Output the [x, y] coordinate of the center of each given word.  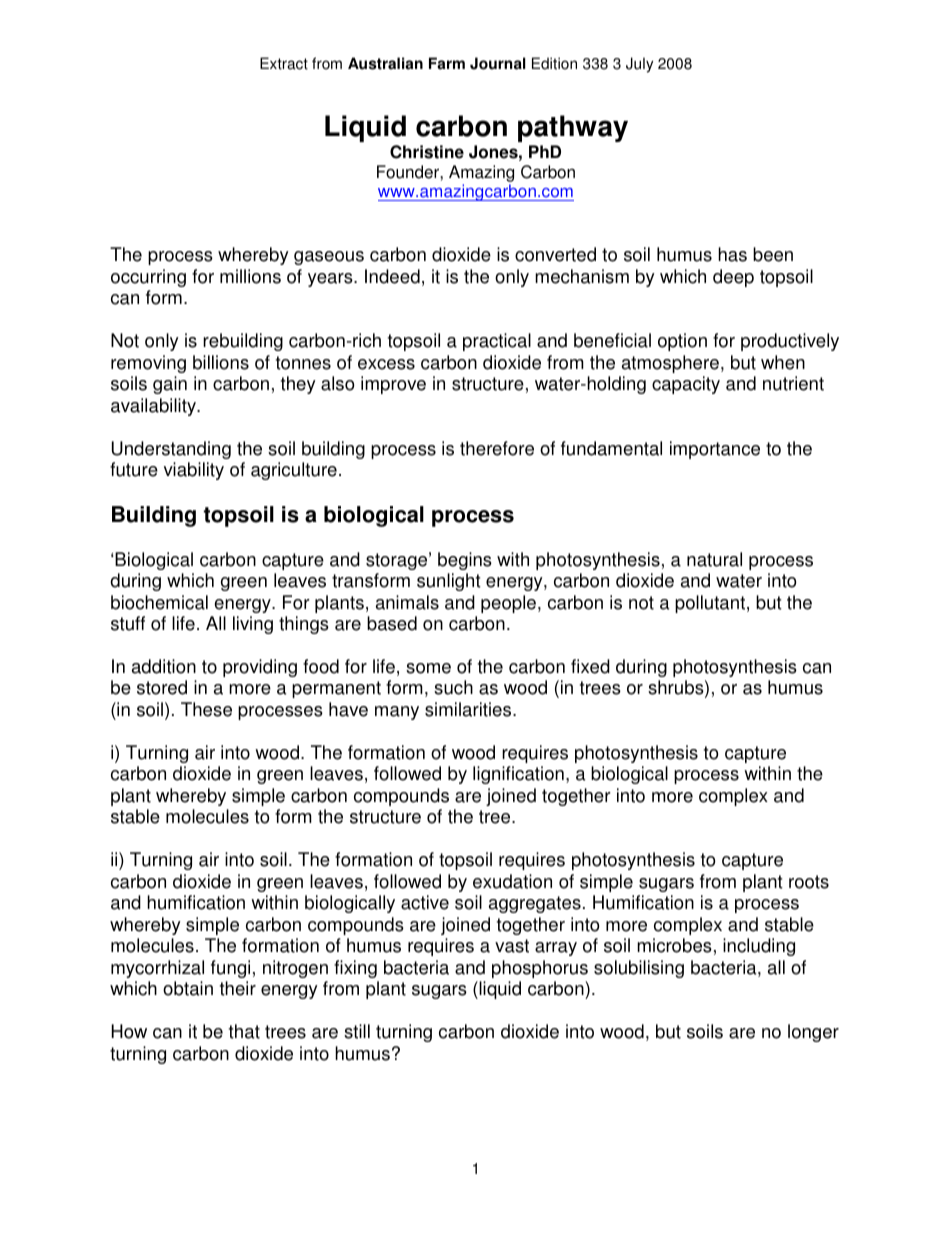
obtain [188, 988]
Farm [447, 63]
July [639, 65]
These [206, 709]
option [682, 342]
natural [714, 559]
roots [809, 882]
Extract [284, 63]
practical [497, 342]
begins [465, 561]
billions [221, 362]
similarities [469, 709]
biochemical [159, 602]
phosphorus [540, 969]
